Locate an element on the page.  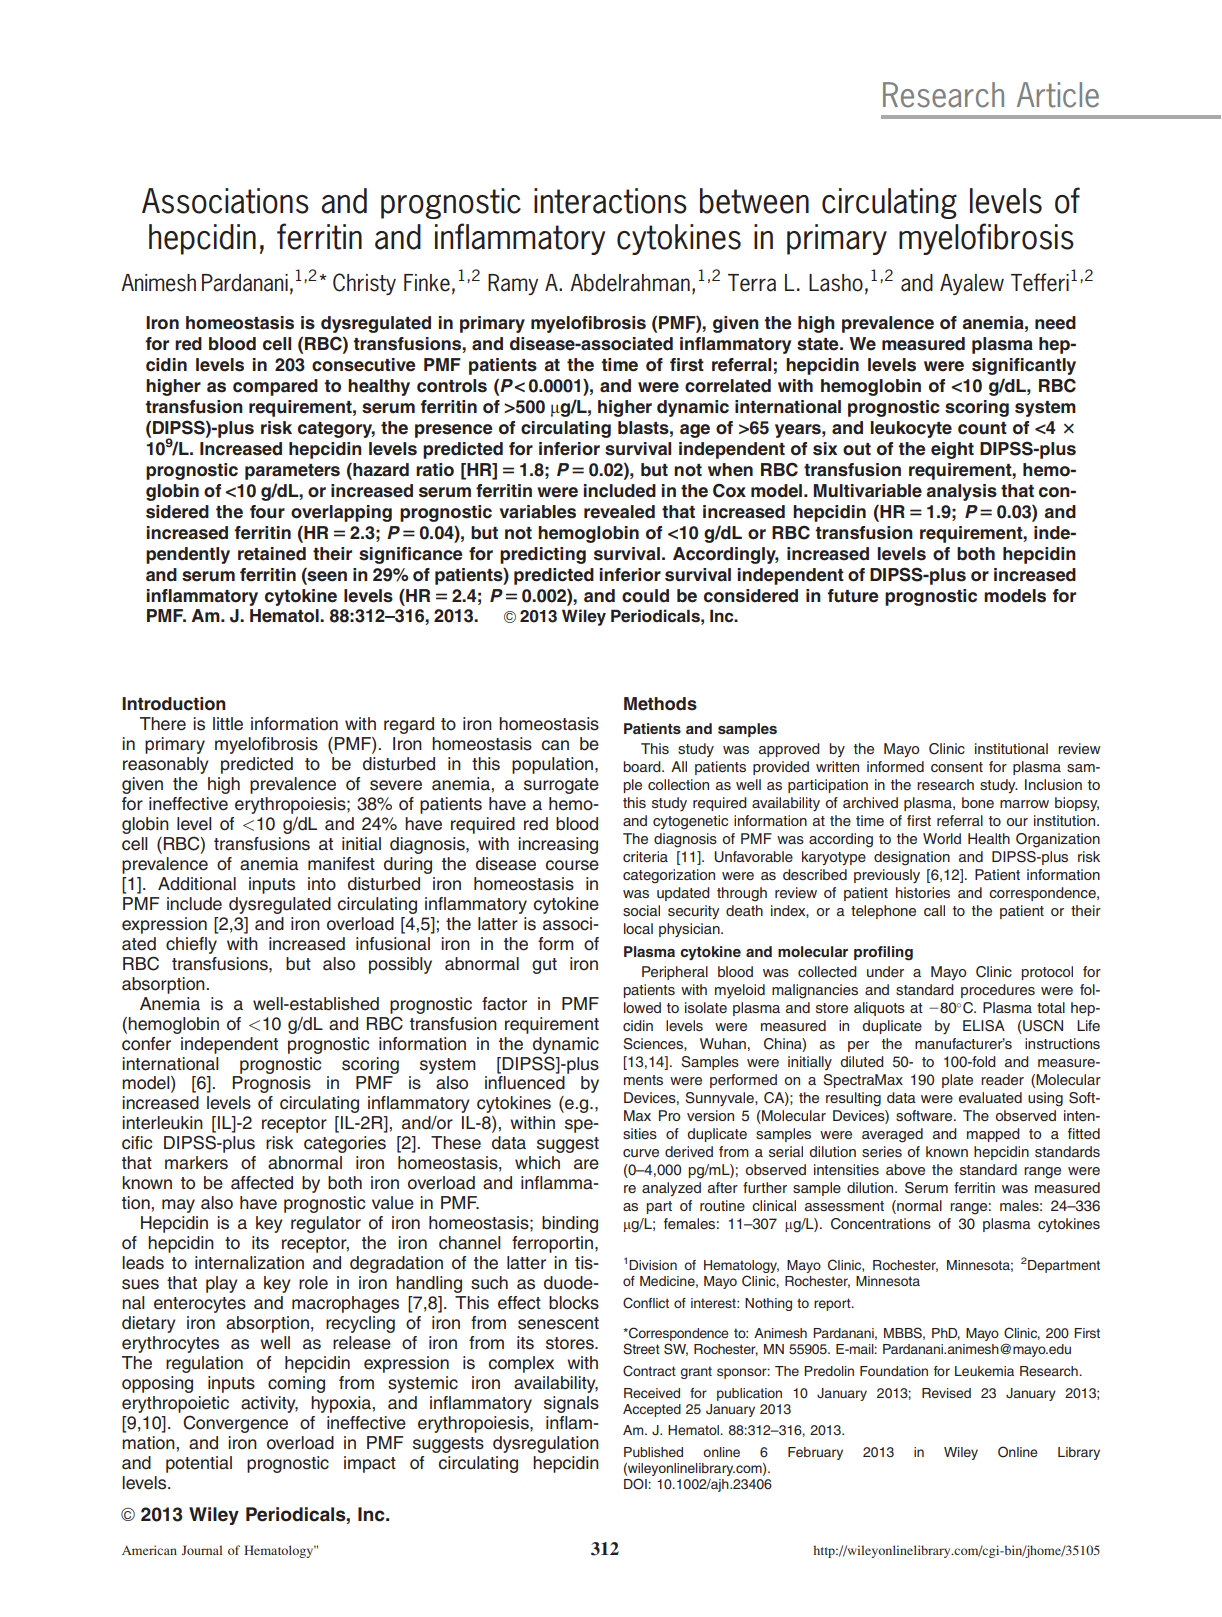
bone is located at coordinates (978, 802).
